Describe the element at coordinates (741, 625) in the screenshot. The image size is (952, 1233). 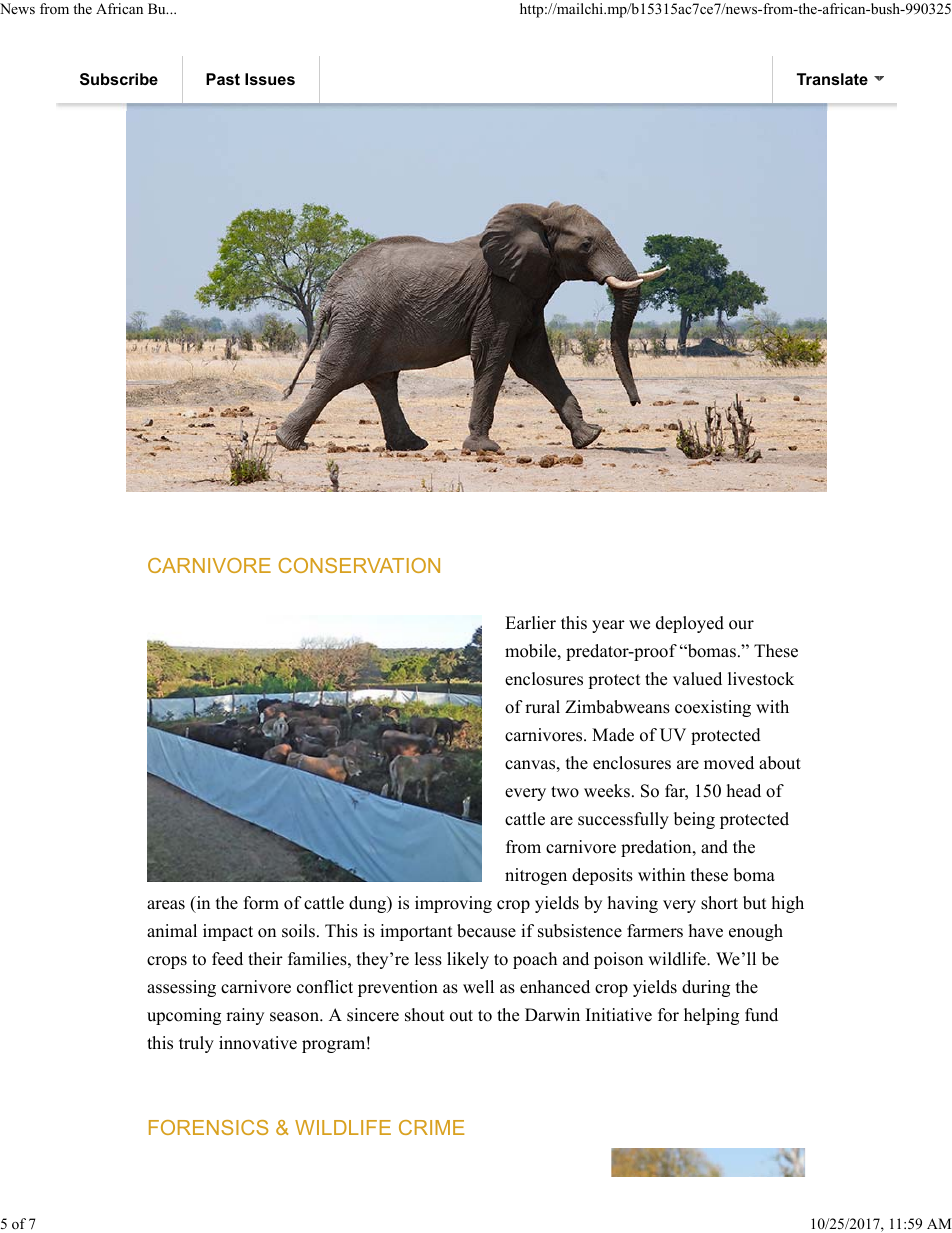
I see `our` at that location.
